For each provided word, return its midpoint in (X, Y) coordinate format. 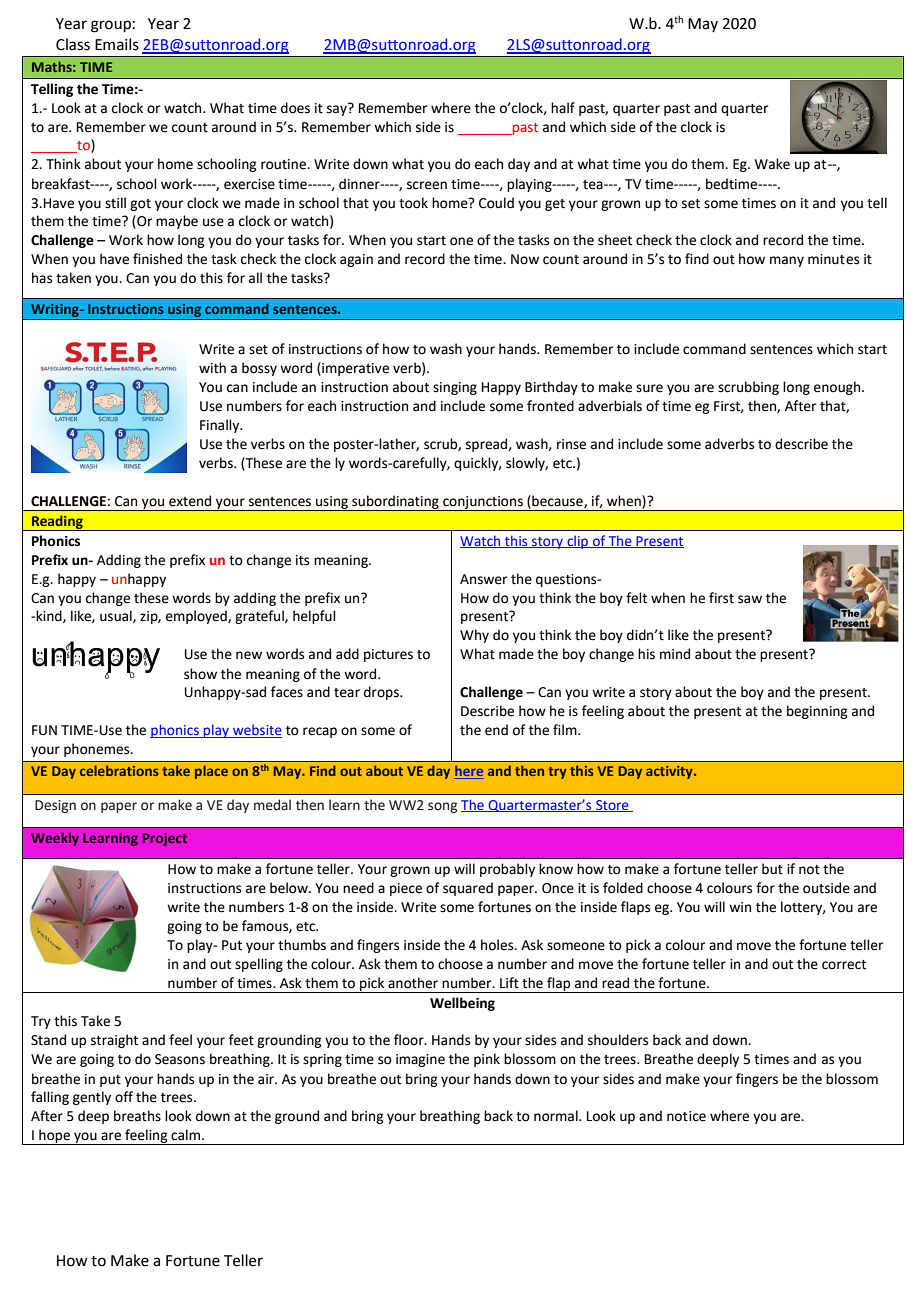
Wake (772, 164)
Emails (117, 44)
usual (117, 616)
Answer (483, 579)
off (124, 1097)
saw (750, 599)
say (338, 109)
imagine (420, 1060)
